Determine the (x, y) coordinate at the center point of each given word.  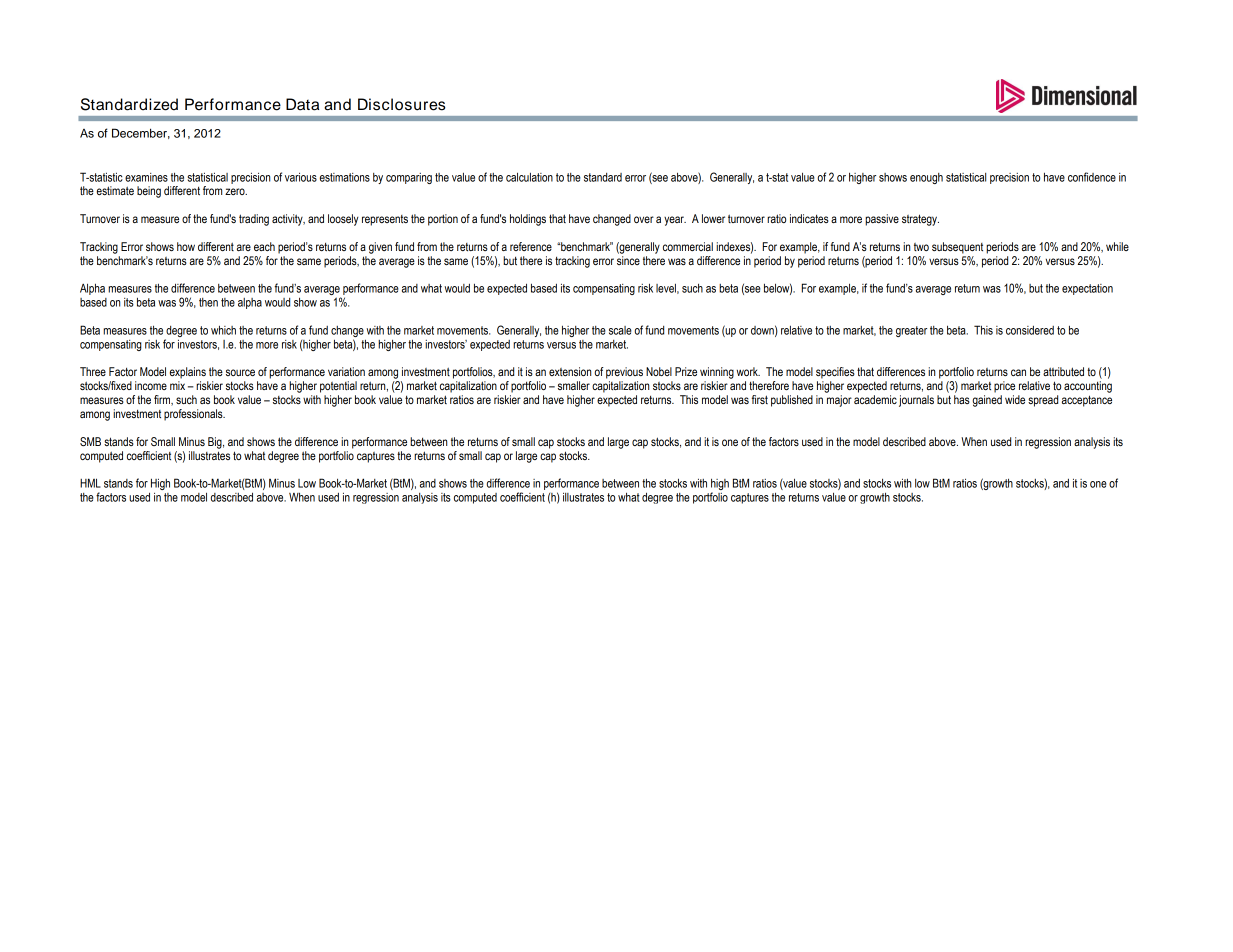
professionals (194, 415)
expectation (1087, 289)
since (628, 260)
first (760, 399)
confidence (1092, 177)
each (264, 246)
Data (302, 104)
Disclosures (401, 104)
